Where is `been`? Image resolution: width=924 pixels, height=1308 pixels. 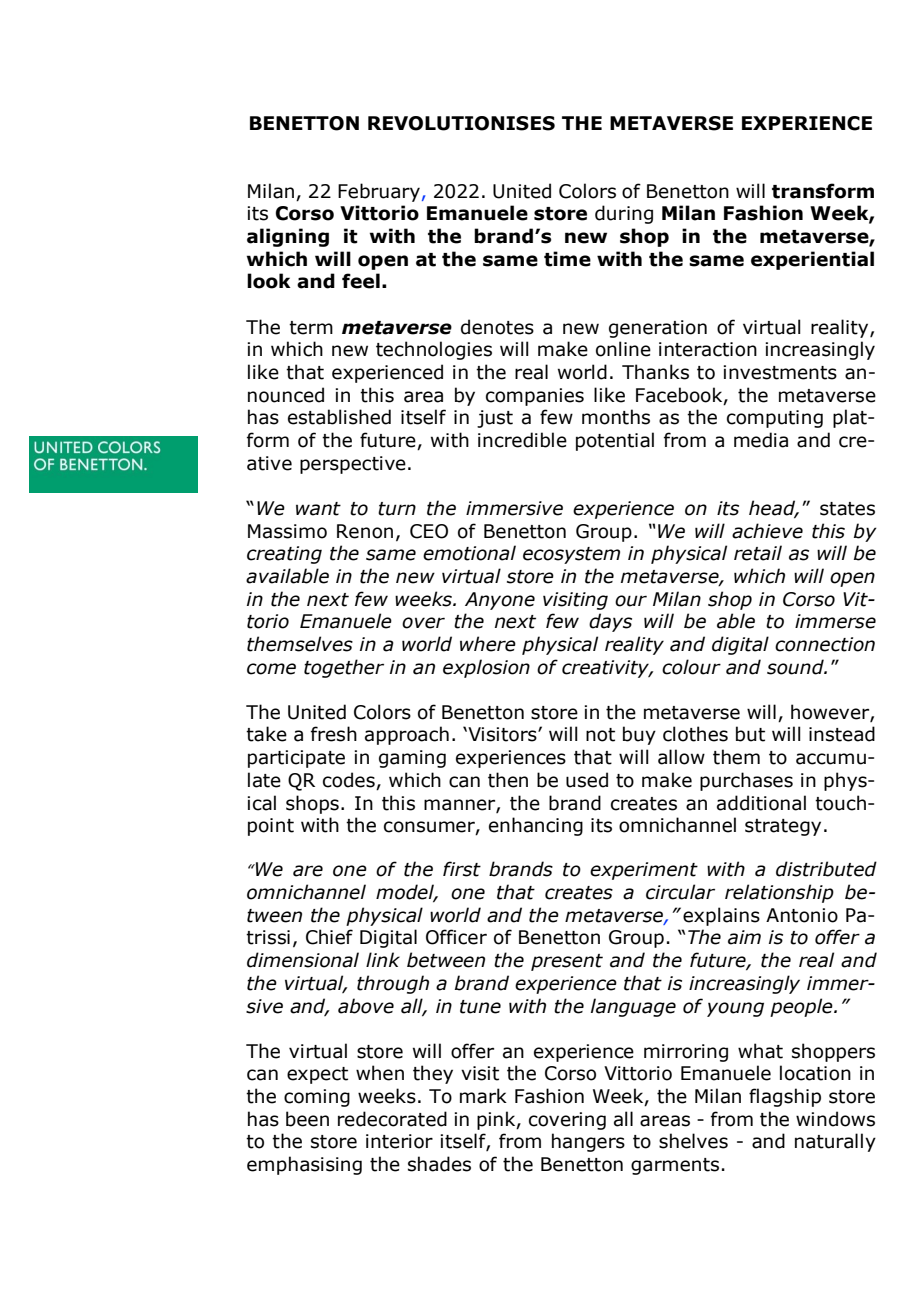
been is located at coordinates (307, 1119).
